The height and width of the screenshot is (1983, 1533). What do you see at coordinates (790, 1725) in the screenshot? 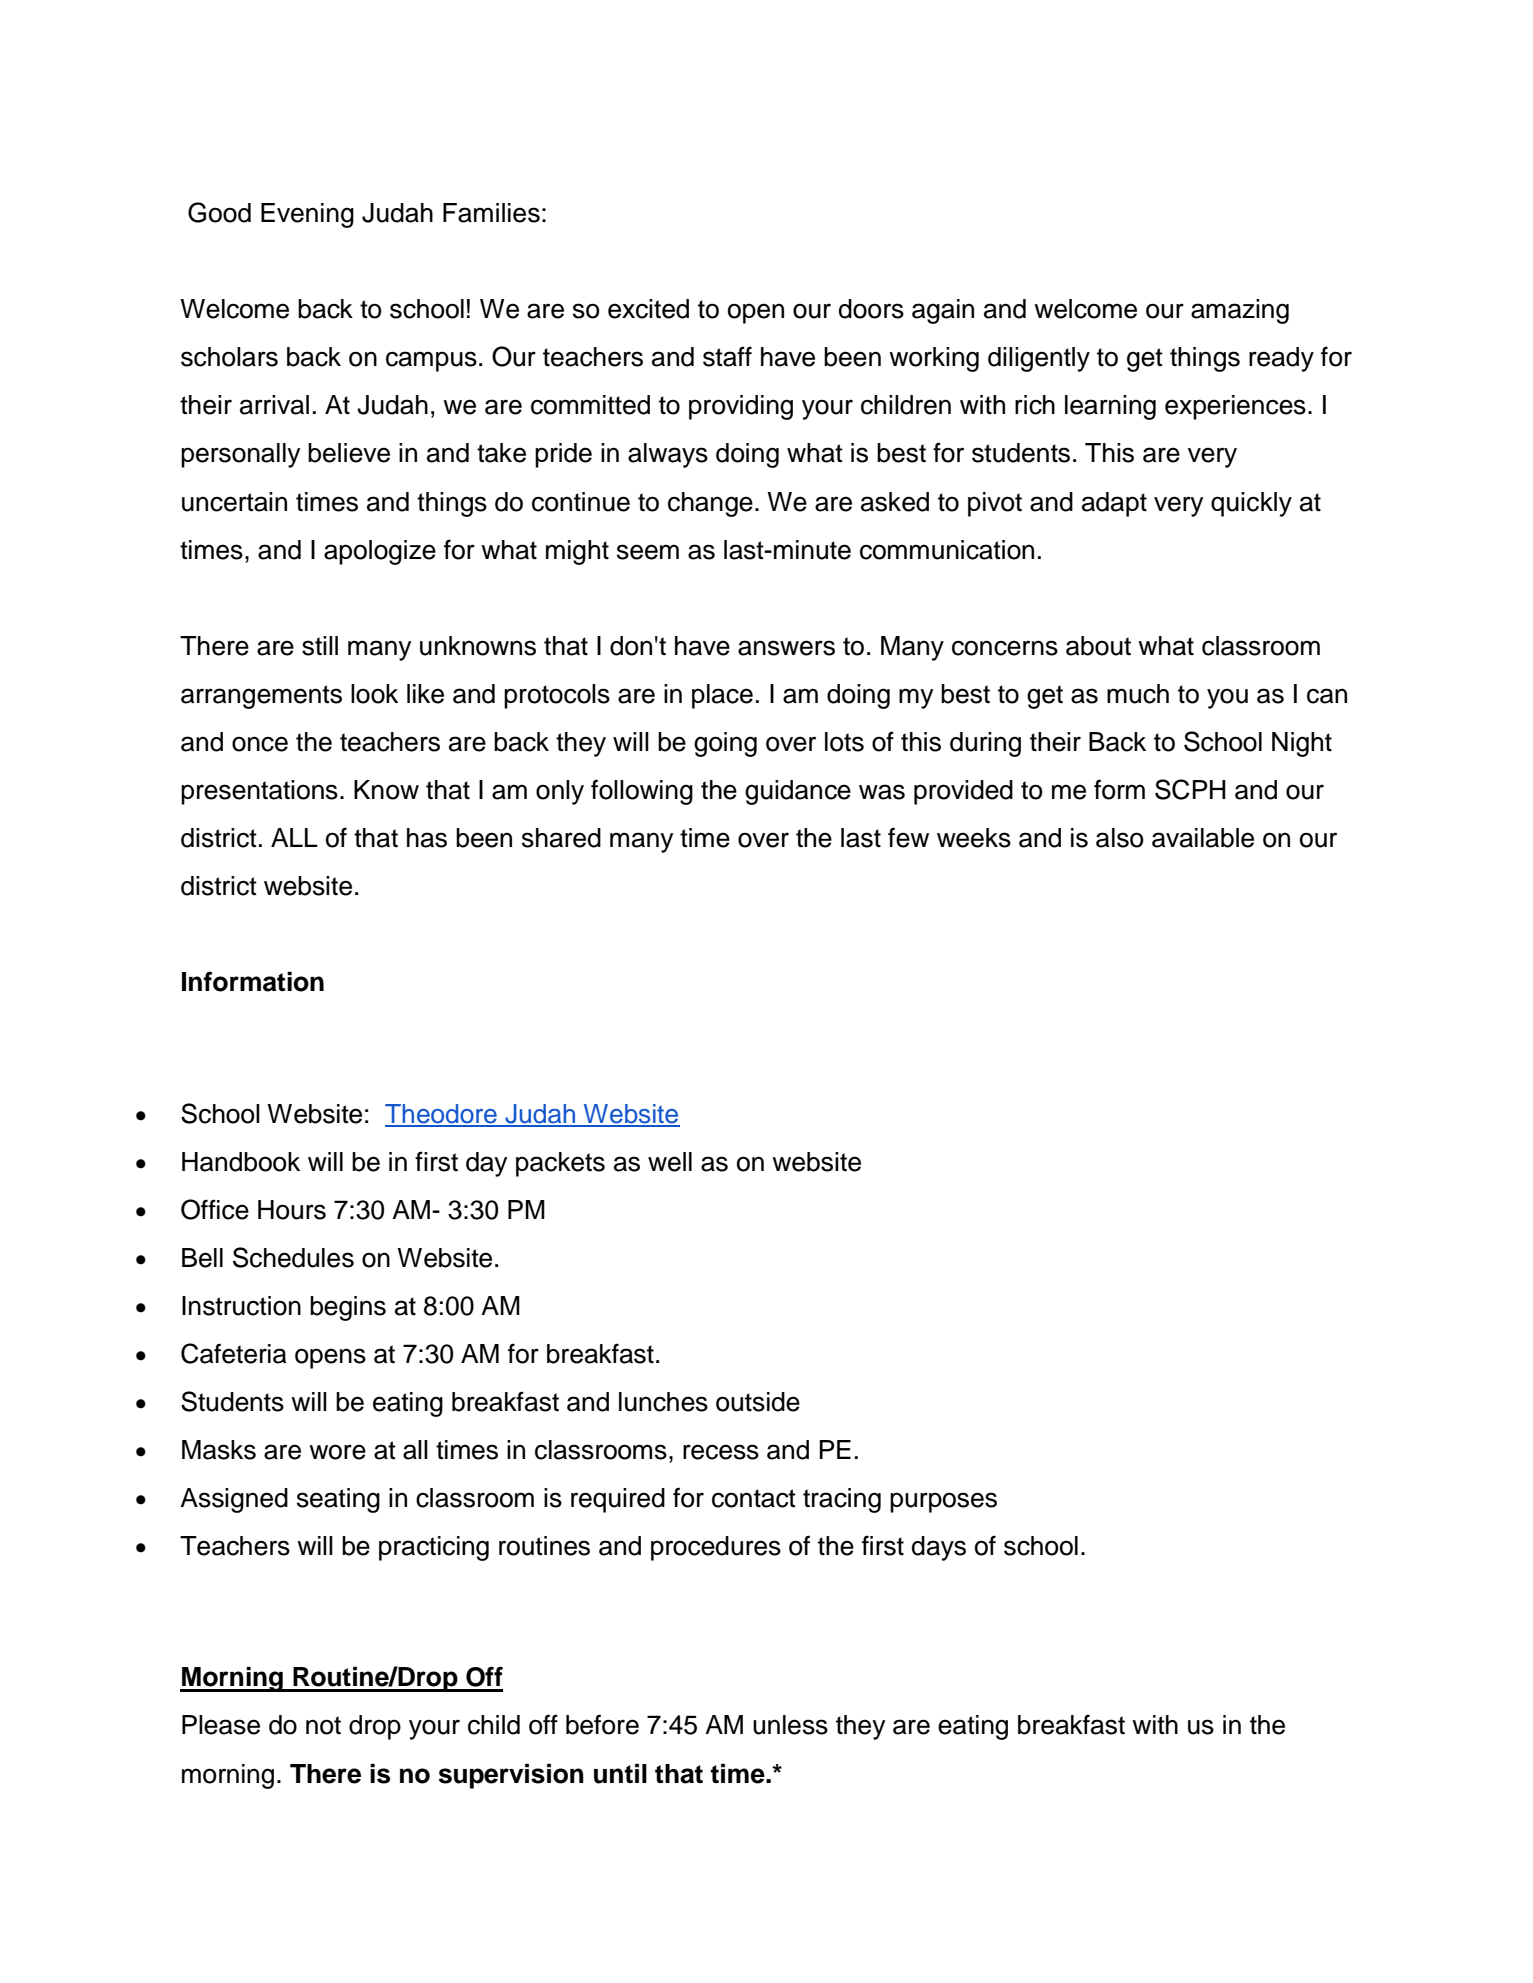
I see `unless` at bounding box center [790, 1725].
